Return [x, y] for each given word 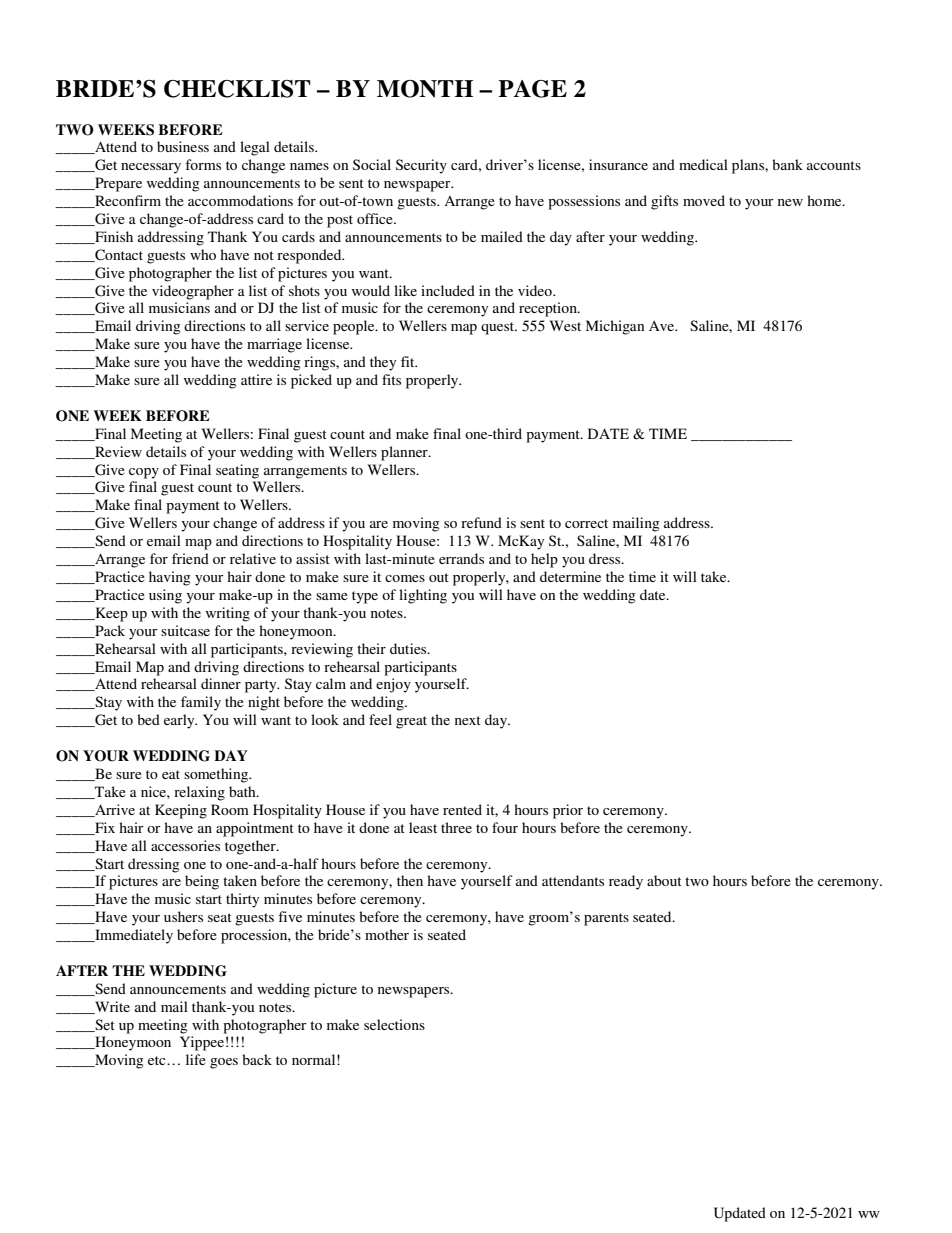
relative [253, 558]
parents [606, 919]
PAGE [532, 89]
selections [394, 1024]
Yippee [202, 1043]
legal [255, 148]
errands [461, 558]
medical [703, 164]
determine [570, 576]
